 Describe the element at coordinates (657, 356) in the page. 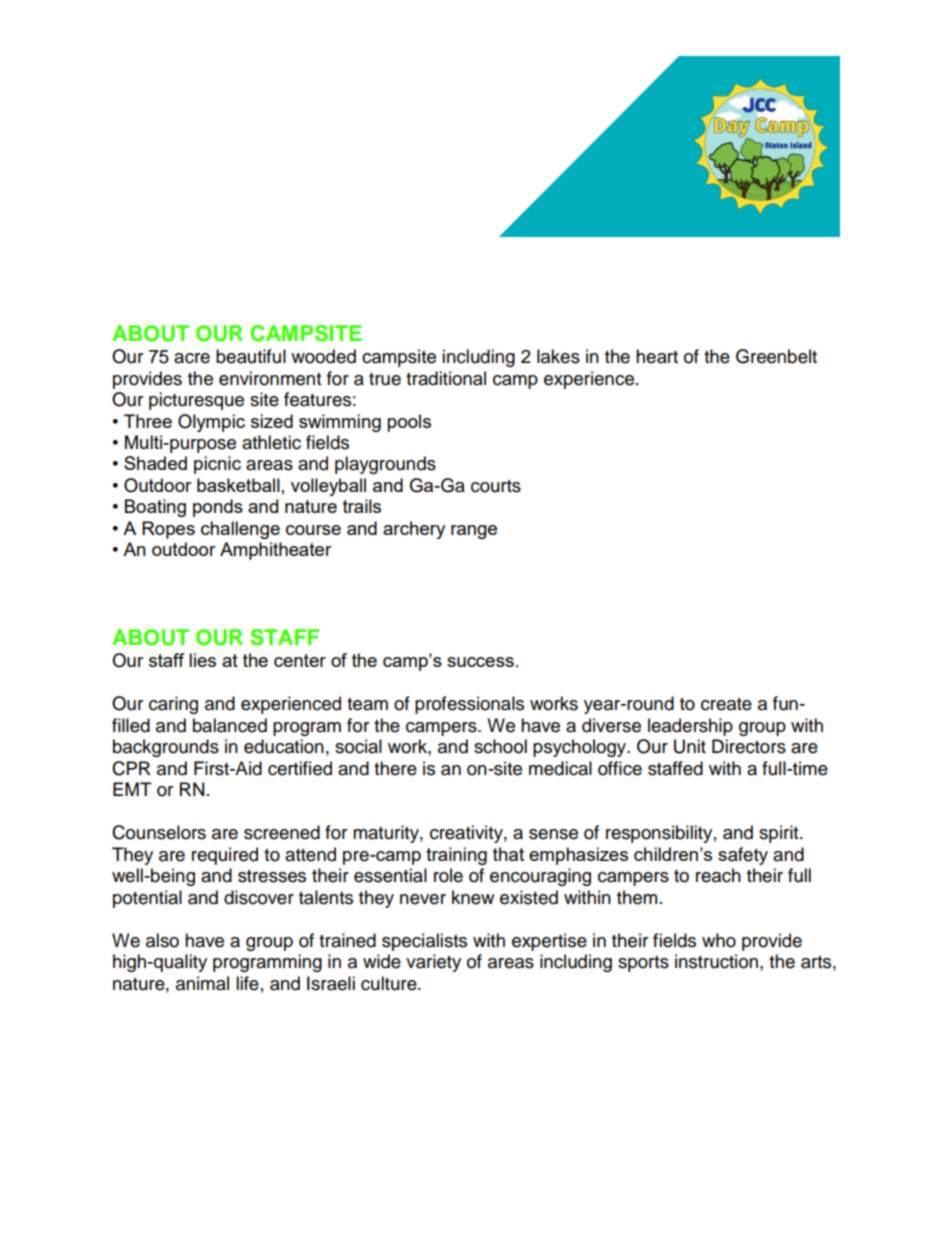

I see `heart` at that location.
